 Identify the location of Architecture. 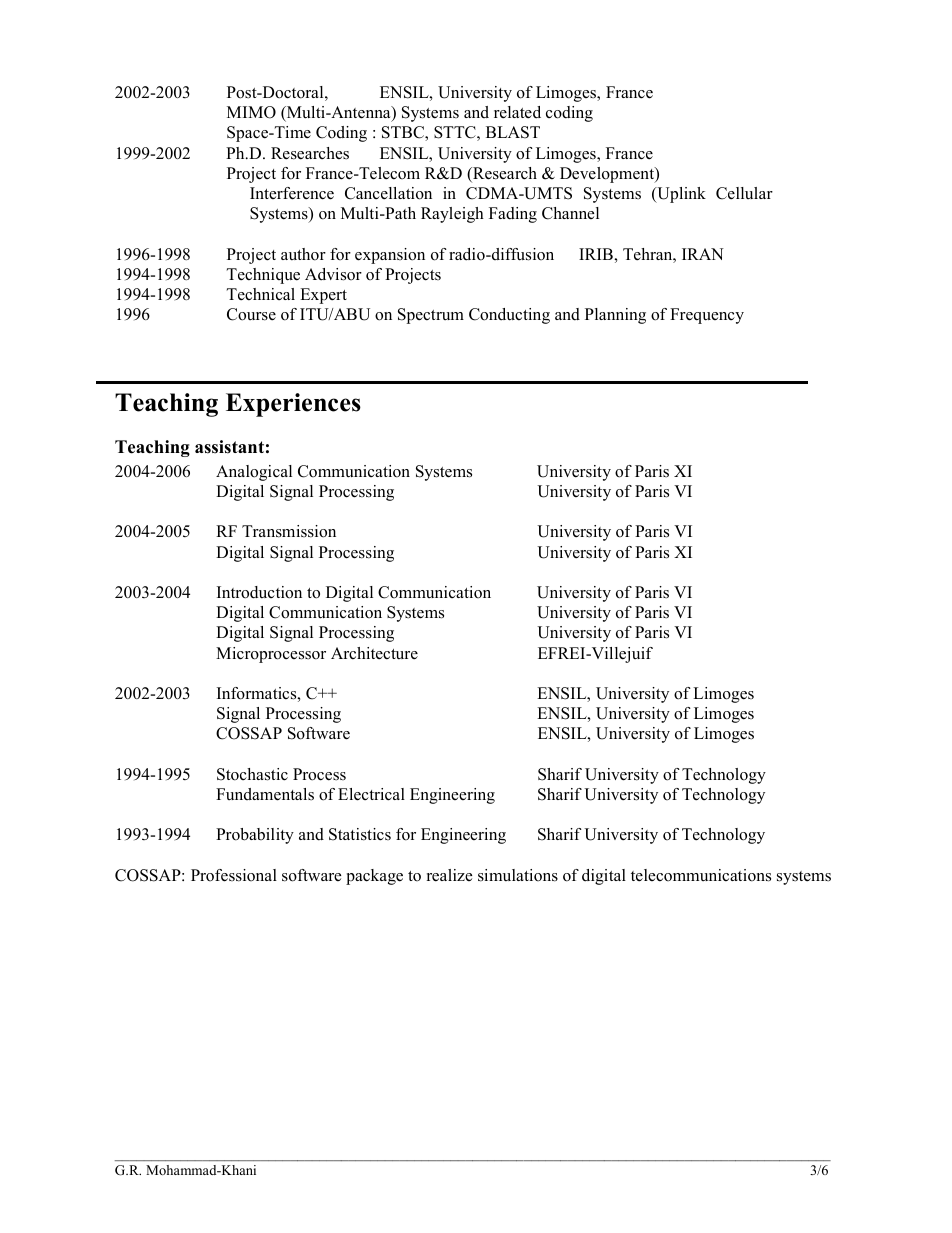
(374, 653).
